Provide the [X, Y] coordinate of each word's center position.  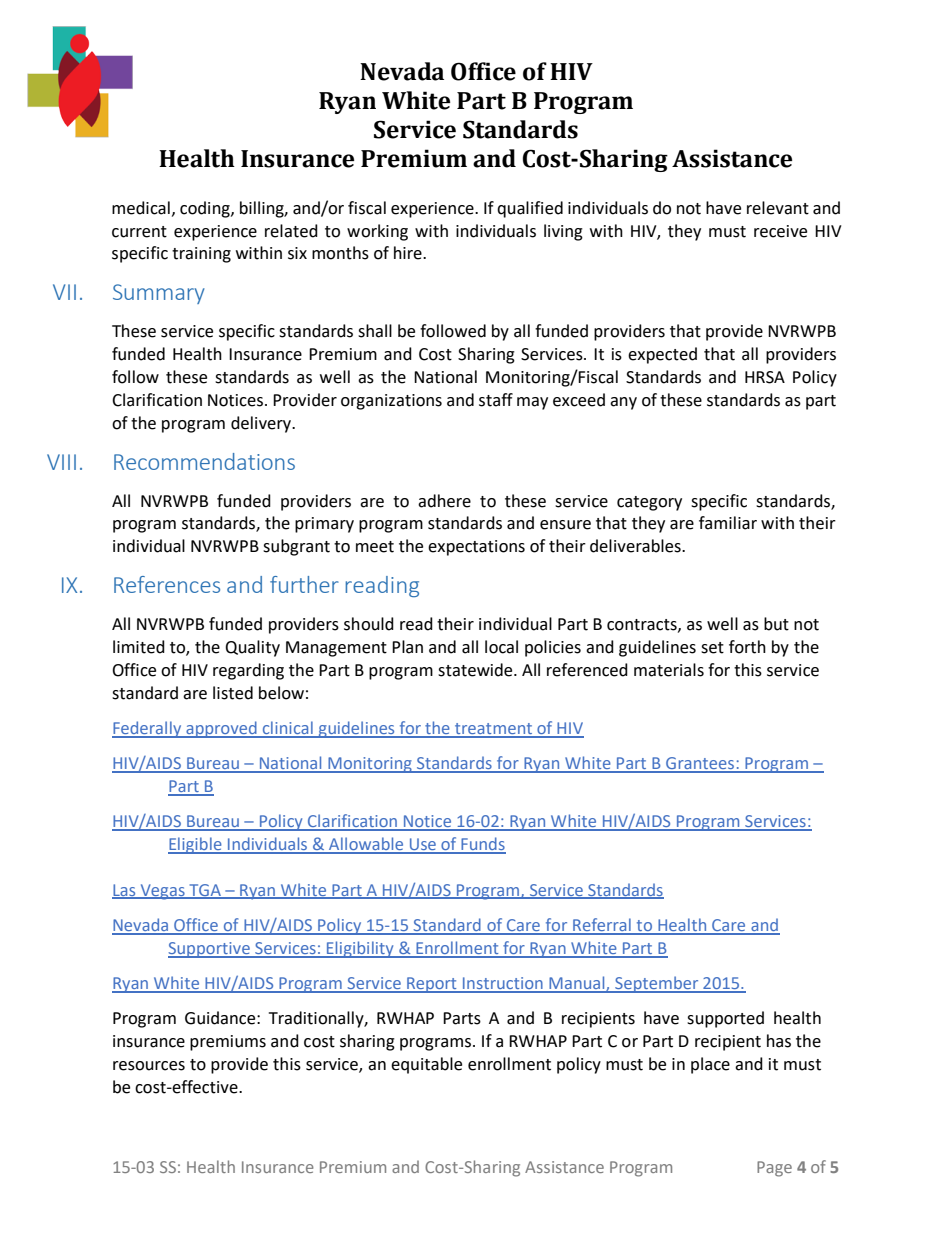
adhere [444, 501]
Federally [148, 729]
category [649, 503]
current [139, 232]
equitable [426, 1065]
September [657, 984]
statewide [476, 670]
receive [780, 231]
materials [669, 670]
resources [149, 1066]
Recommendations [204, 461]
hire [409, 253]
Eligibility [360, 949]
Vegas [162, 892]
